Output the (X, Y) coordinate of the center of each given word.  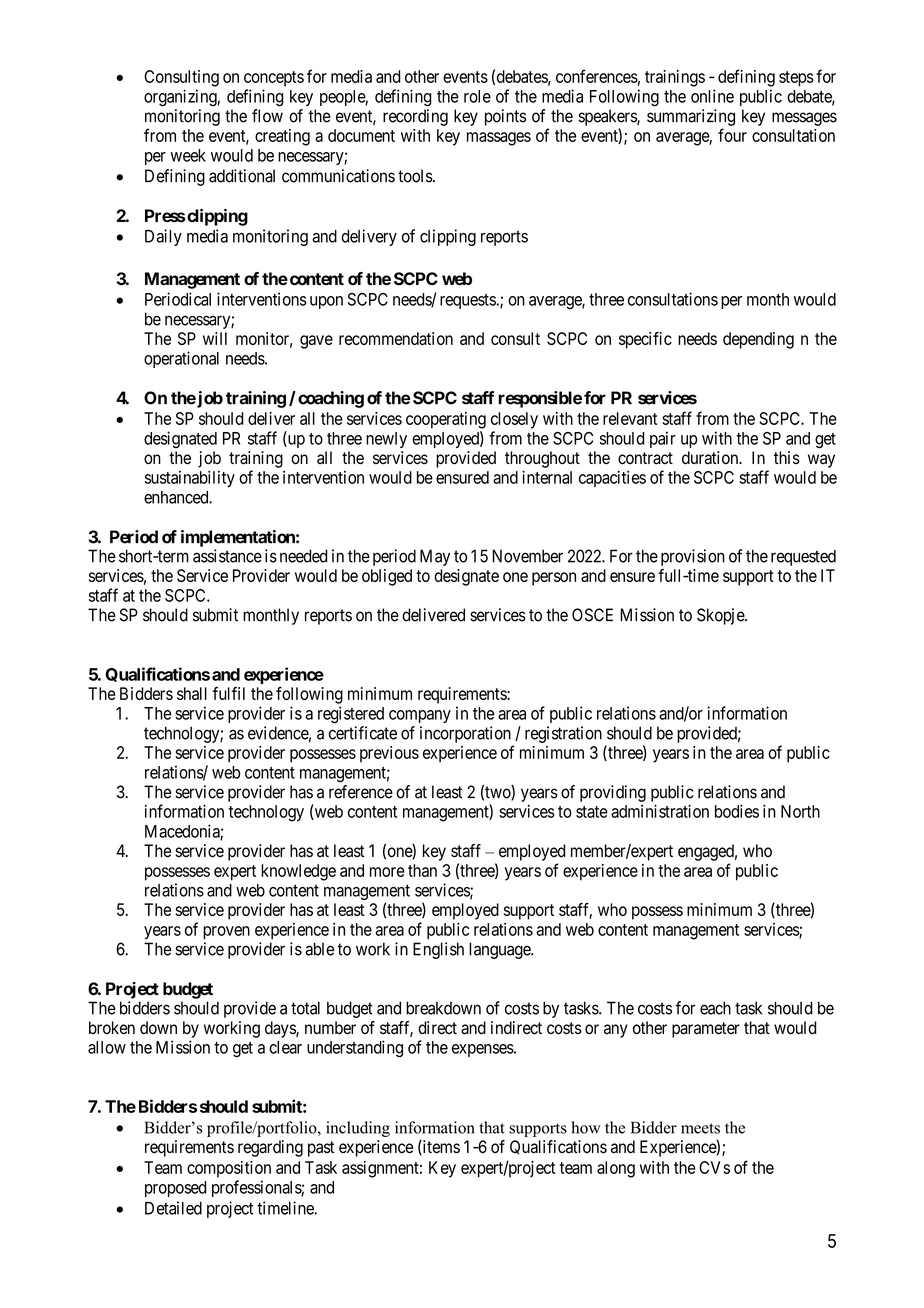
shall (192, 693)
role (477, 96)
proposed (176, 1189)
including (358, 1129)
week (188, 155)
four (732, 135)
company (420, 716)
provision (693, 557)
